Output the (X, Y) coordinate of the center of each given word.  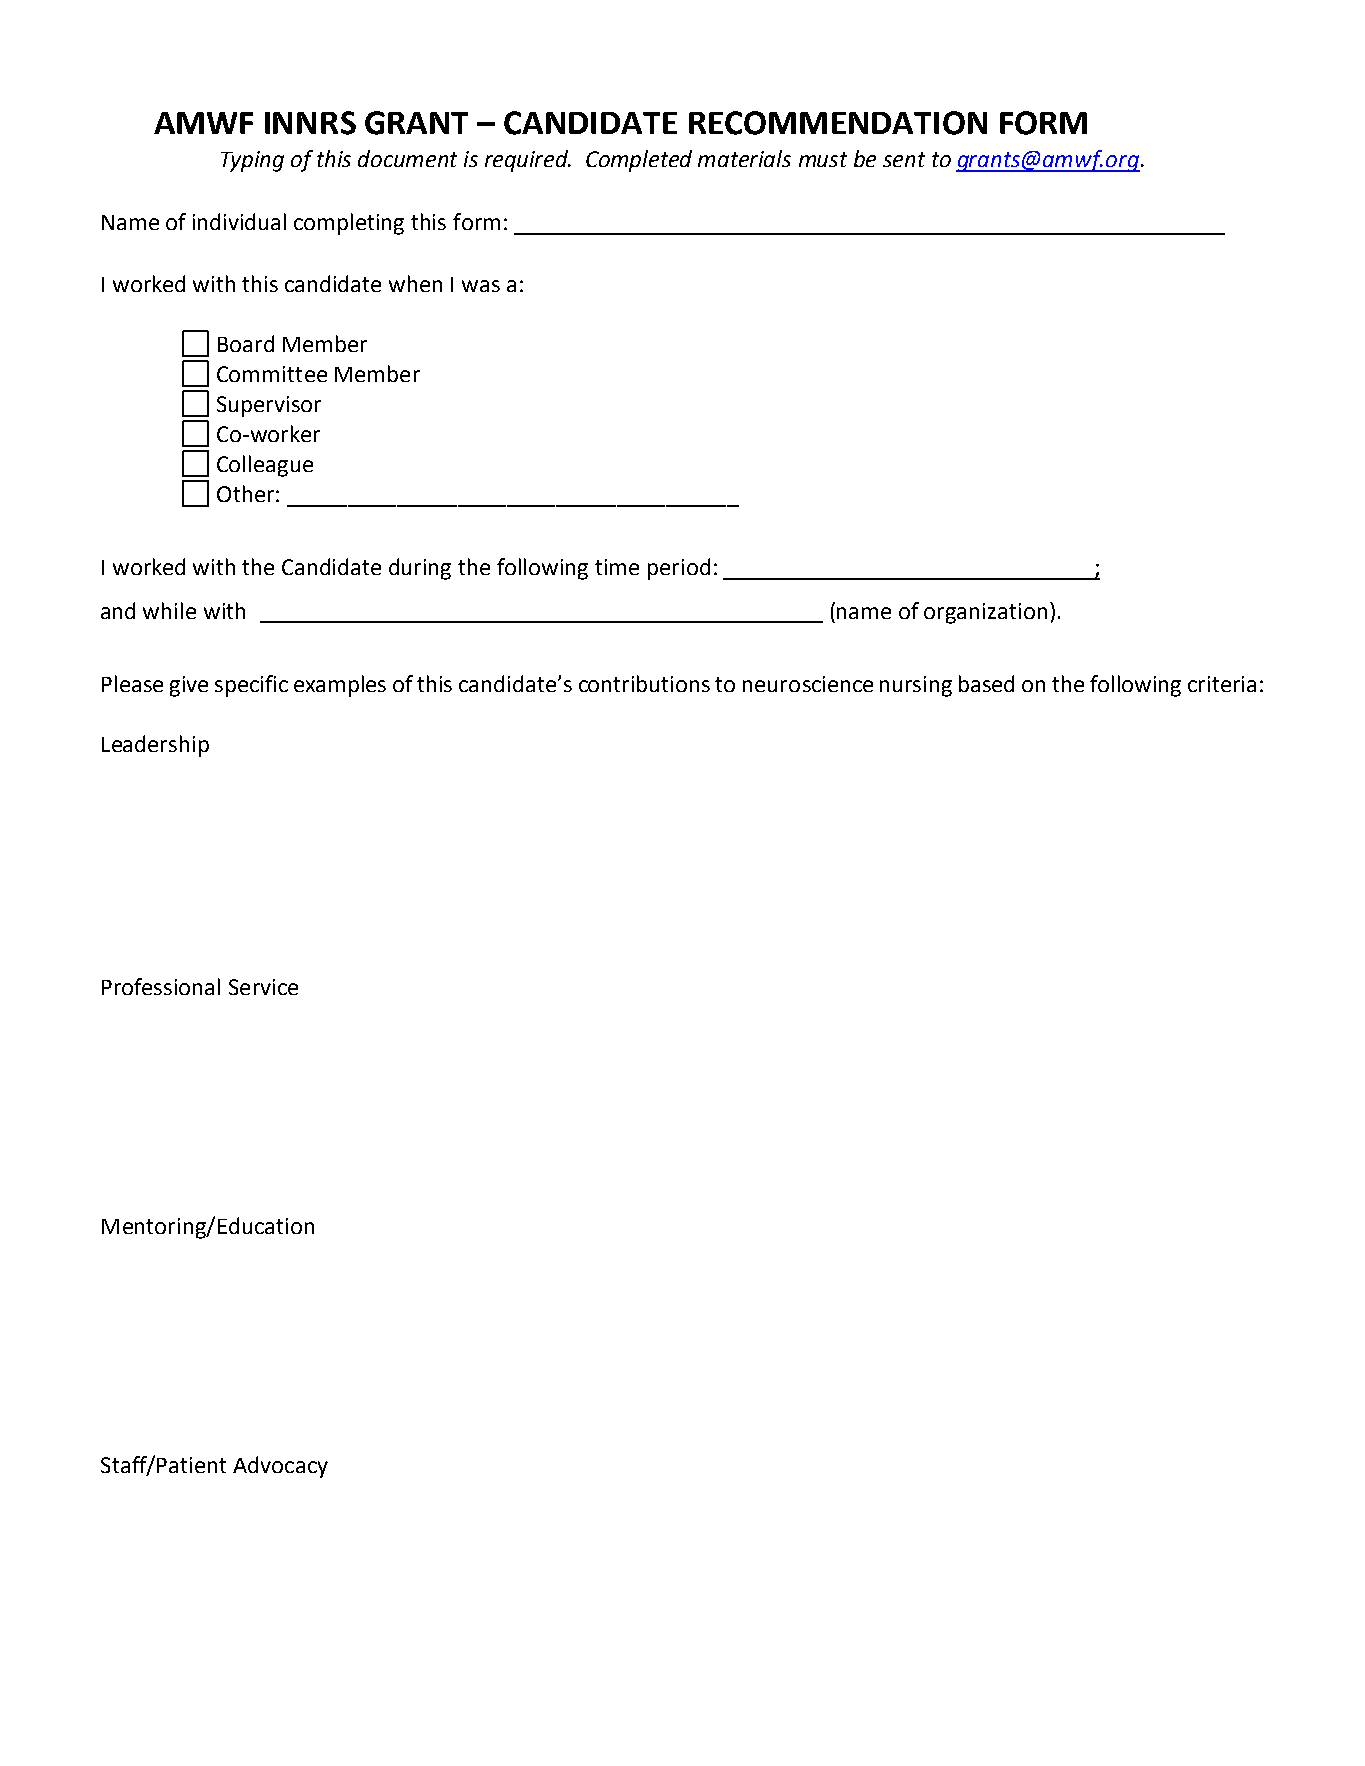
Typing (252, 161)
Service (263, 987)
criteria (1222, 684)
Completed (639, 161)
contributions (644, 683)
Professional (161, 986)
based (986, 683)
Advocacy (280, 1467)
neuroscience (808, 684)
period (679, 569)
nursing (916, 686)
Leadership (155, 746)
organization (985, 613)
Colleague (265, 466)
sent (904, 159)
